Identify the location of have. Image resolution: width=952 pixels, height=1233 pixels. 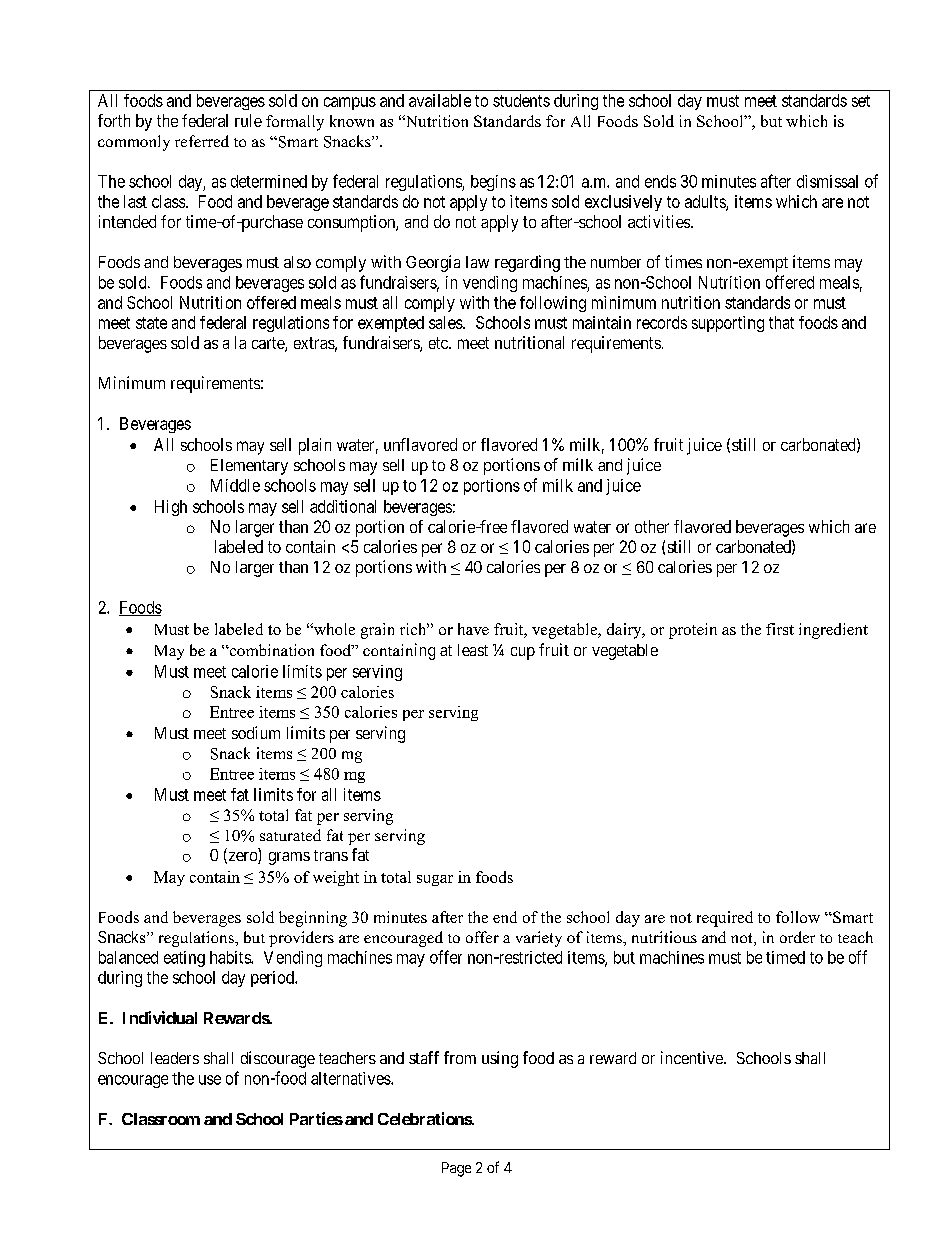
(473, 629).
